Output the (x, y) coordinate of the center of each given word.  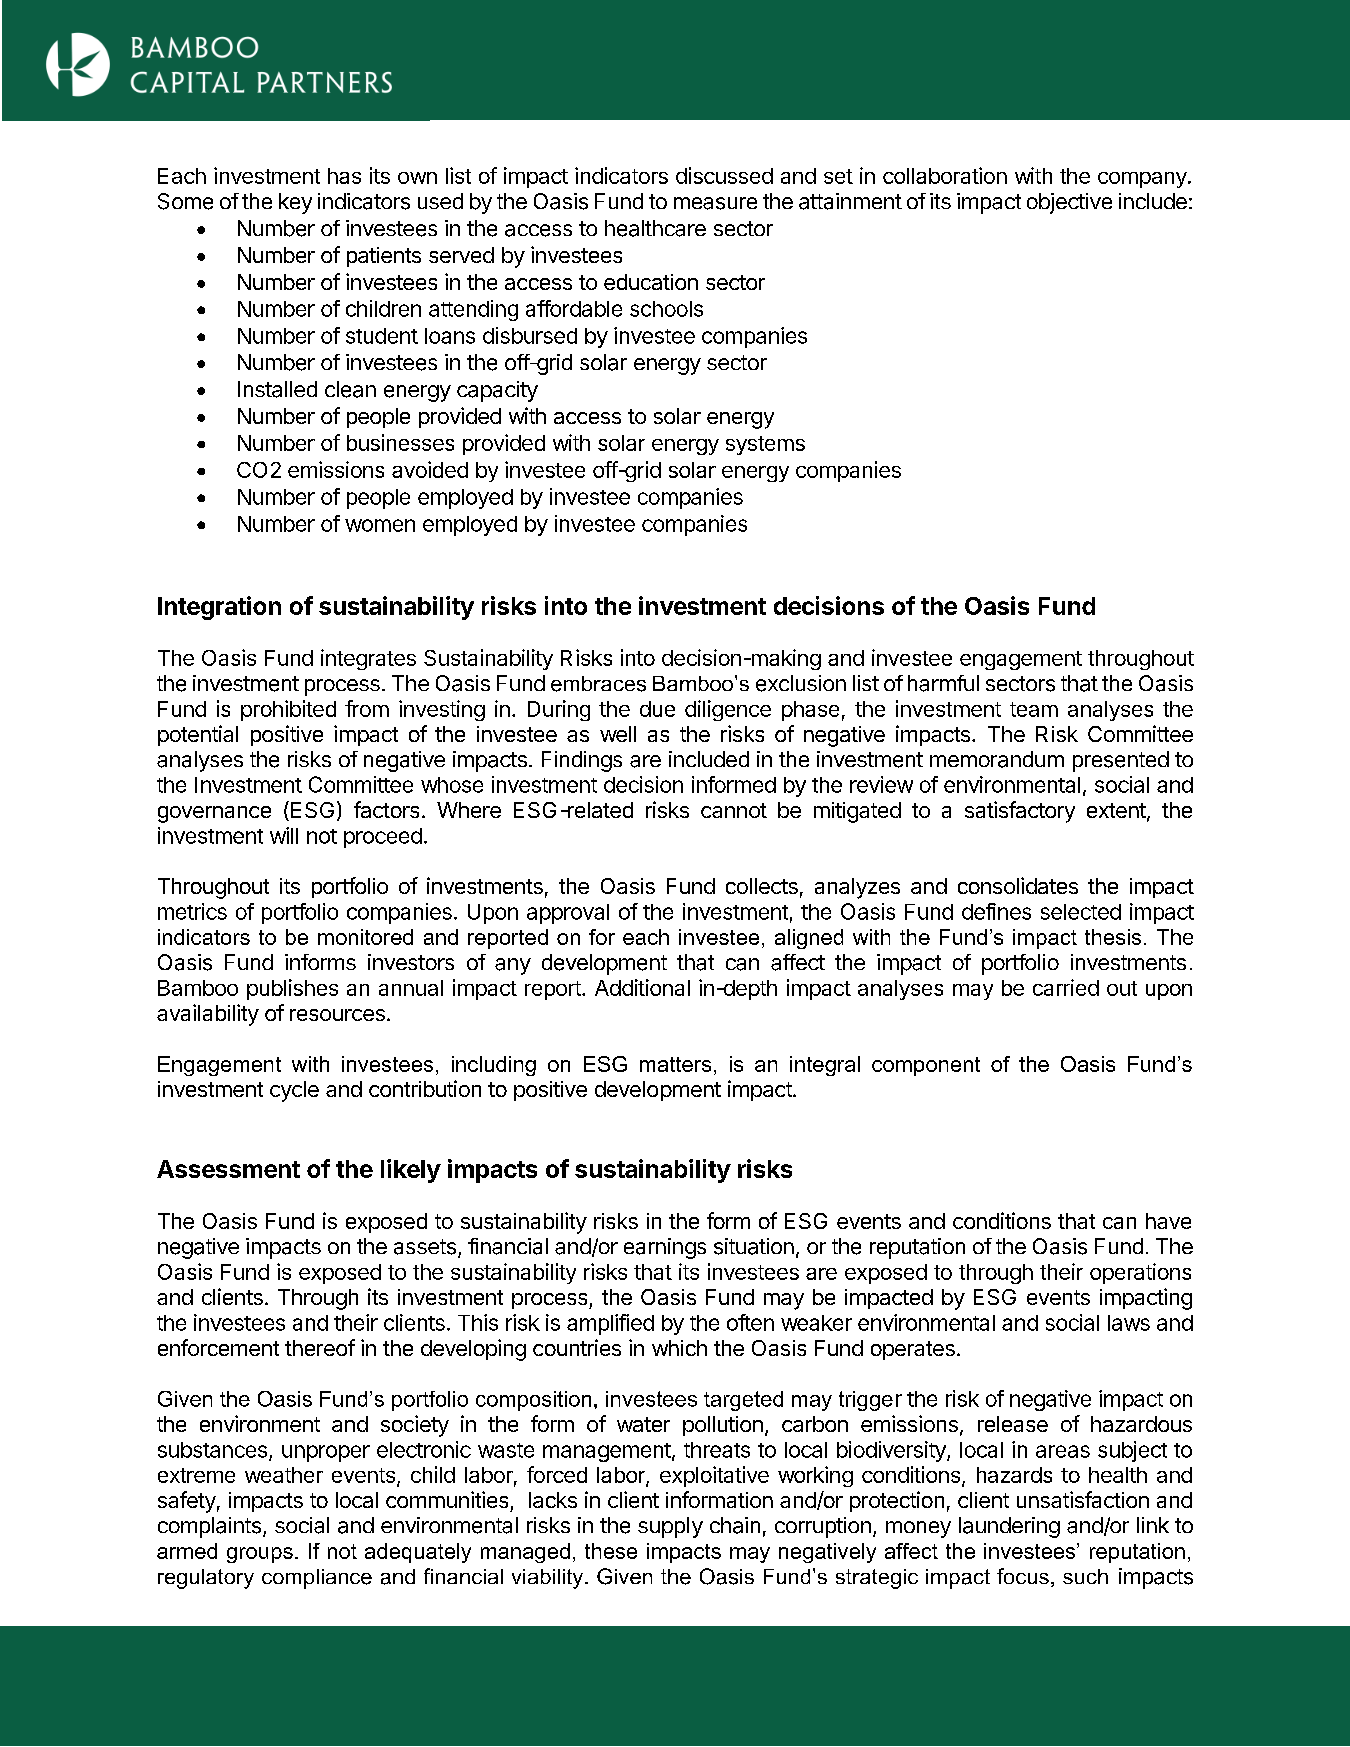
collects (762, 886)
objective (1069, 203)
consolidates (1018, 885)
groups (260, 1555)
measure (715, 203)
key (295, 203)
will (284, 835)
